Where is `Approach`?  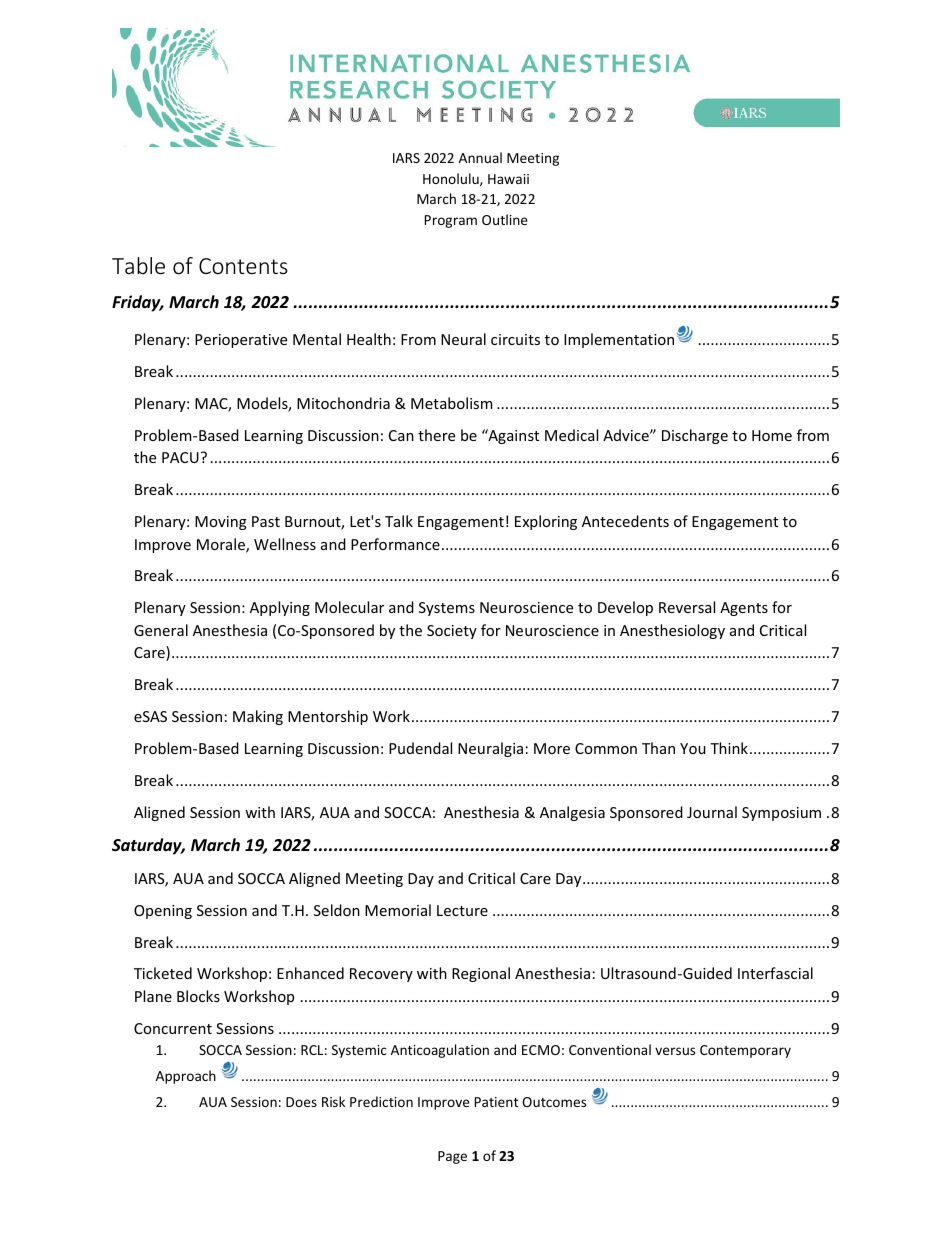
Approach is located at coordinates (186, 1077).
